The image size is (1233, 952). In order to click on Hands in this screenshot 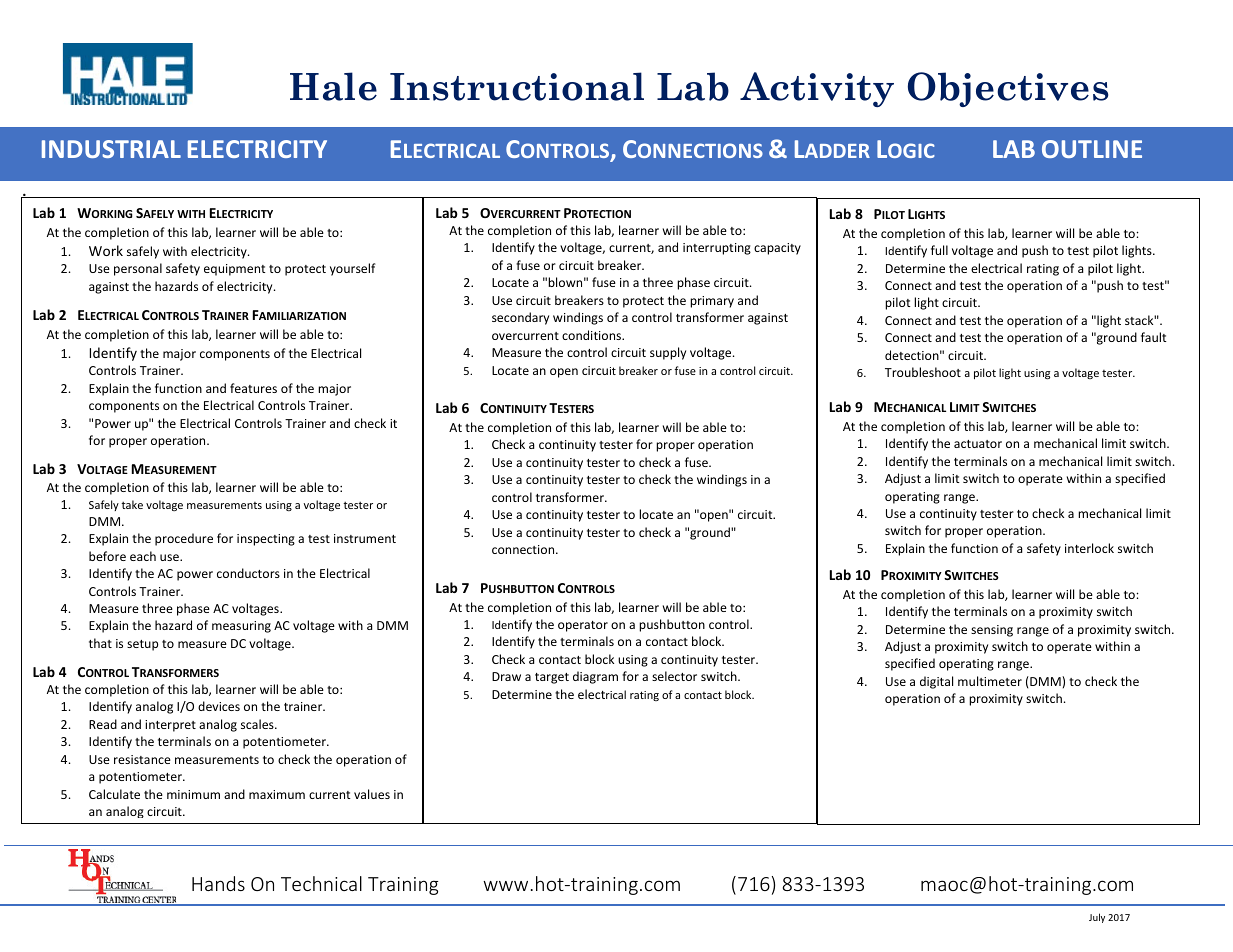, I will do `click(218, 883)`.
